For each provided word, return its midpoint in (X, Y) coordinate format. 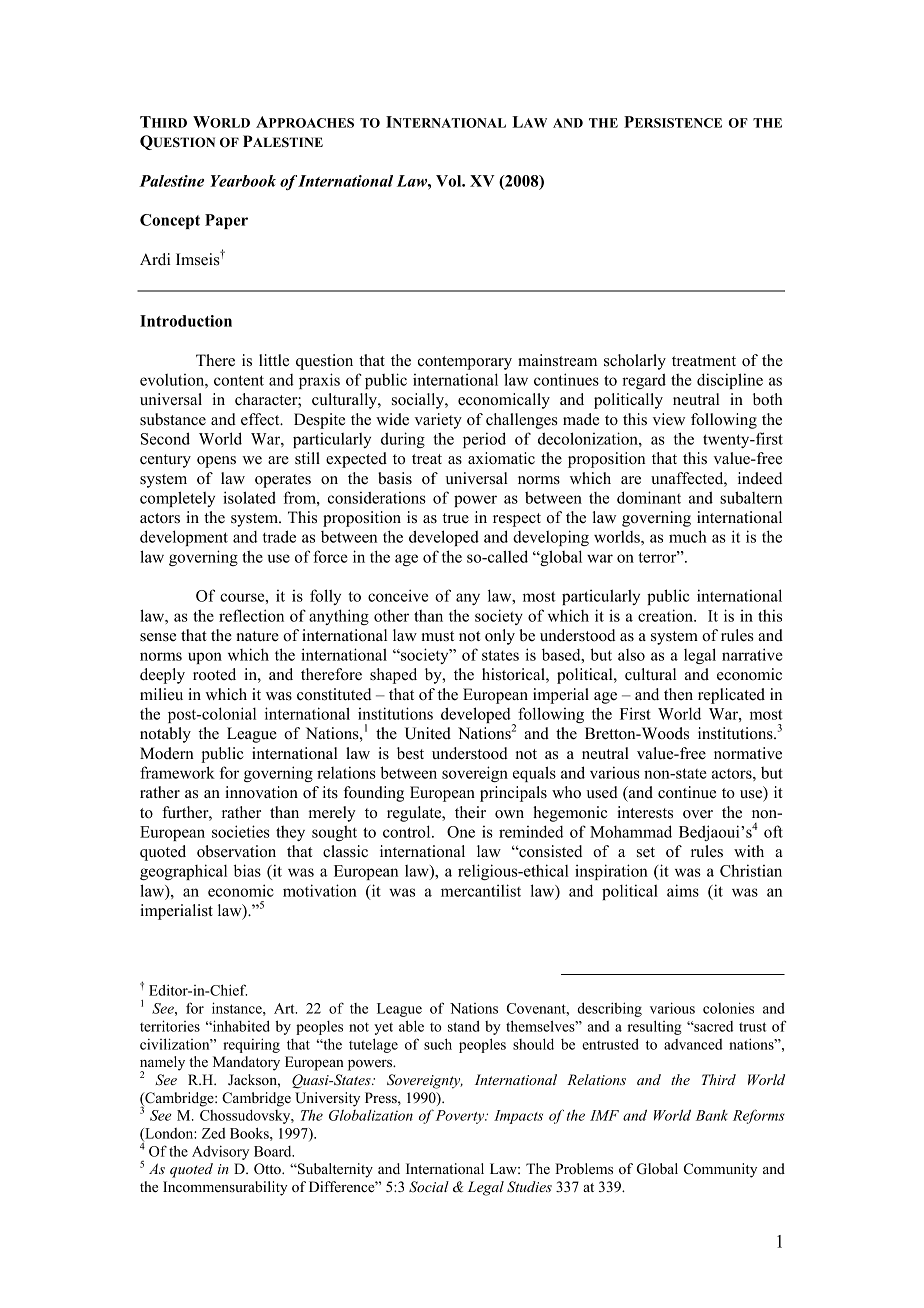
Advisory (220, 1152)
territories (170, 1026)
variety (438, 421)
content (239, 380)
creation (666, 615)
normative (748, 753)
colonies (728, 1008)
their (470, 812)
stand (464, 1026)
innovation (261, 792)
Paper (226, 221)
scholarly (635, 362)
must (437, 636)
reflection (251, 615)
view (669, 419)
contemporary (465, 363)
